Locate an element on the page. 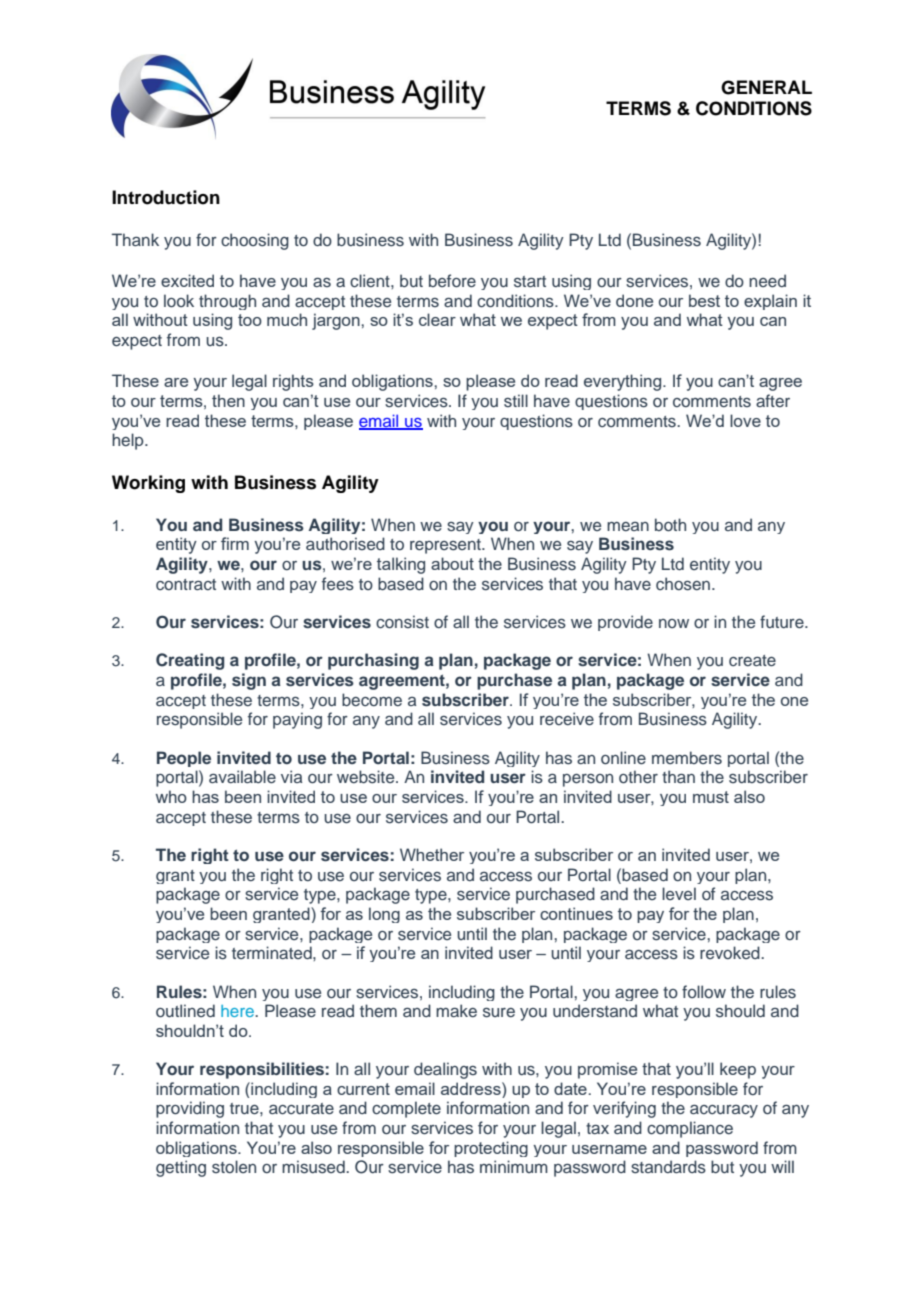  are is located at coordinates (176, 382).
